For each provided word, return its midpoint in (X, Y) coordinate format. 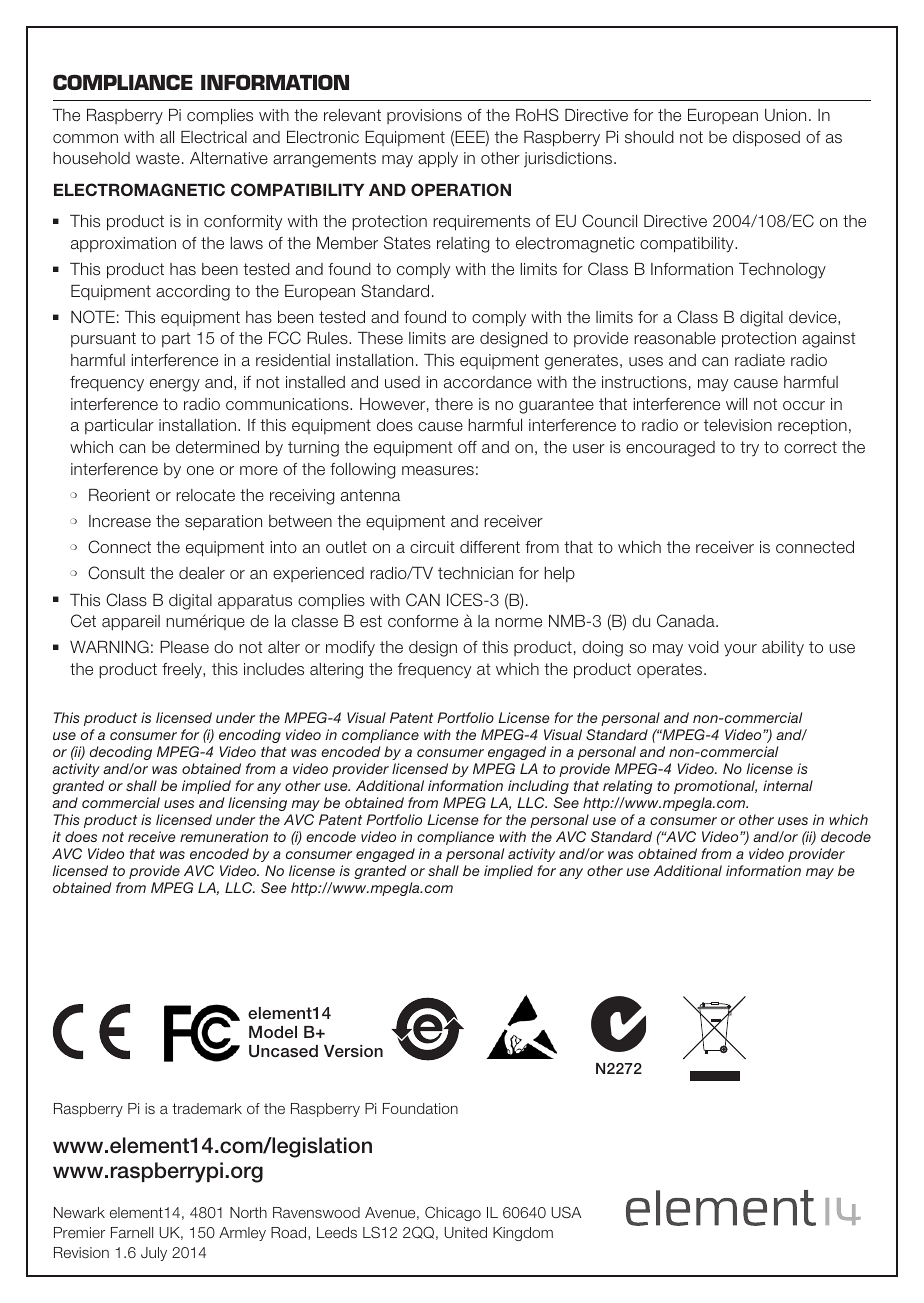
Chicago (453, 1213)
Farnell (132, 1232)
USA (566, 1212)
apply (438, 160)
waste (158, 158)
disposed (766, 139)
